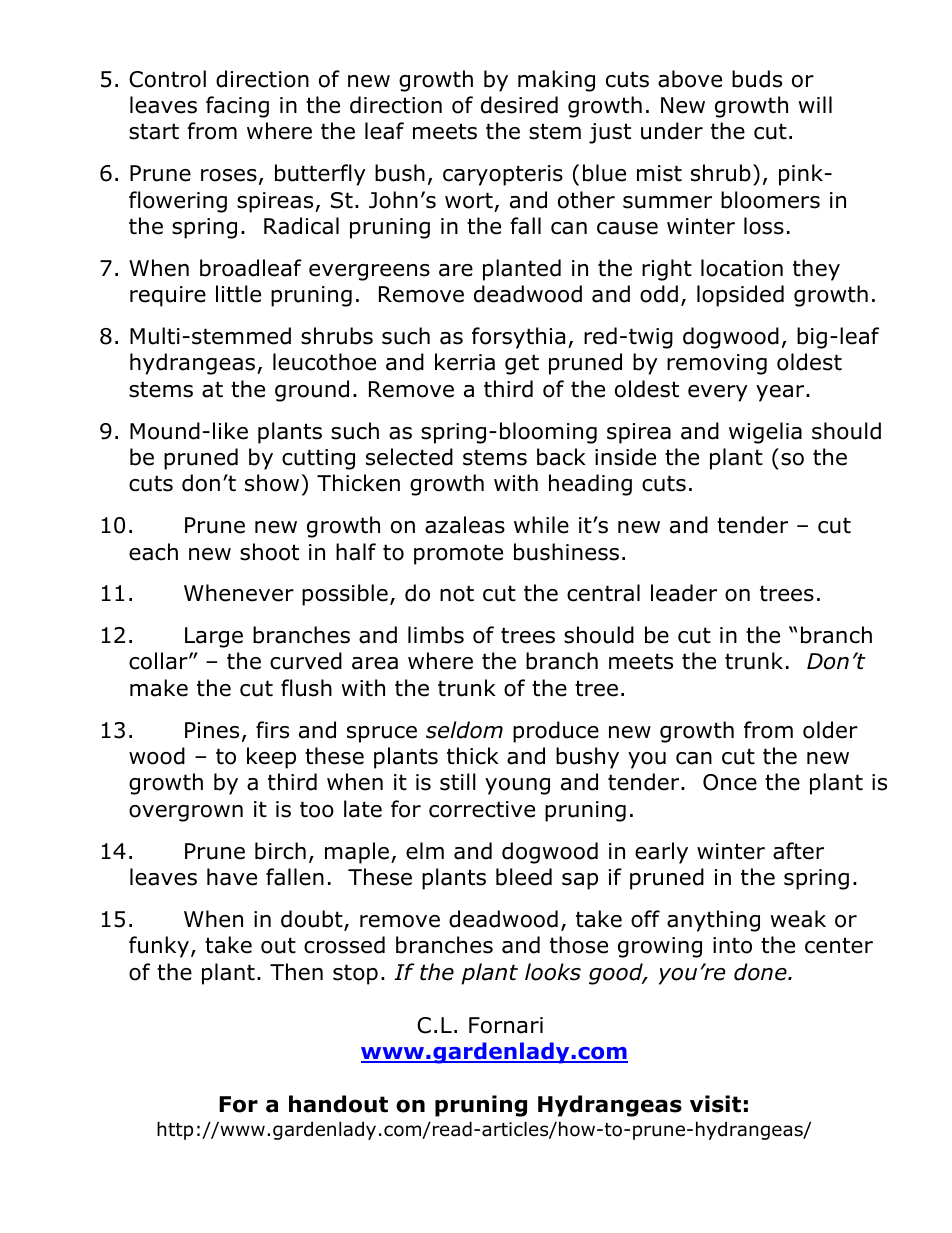  Describe the element at coordinates (238, 294) in the screenshot. I see `little` at that location.
